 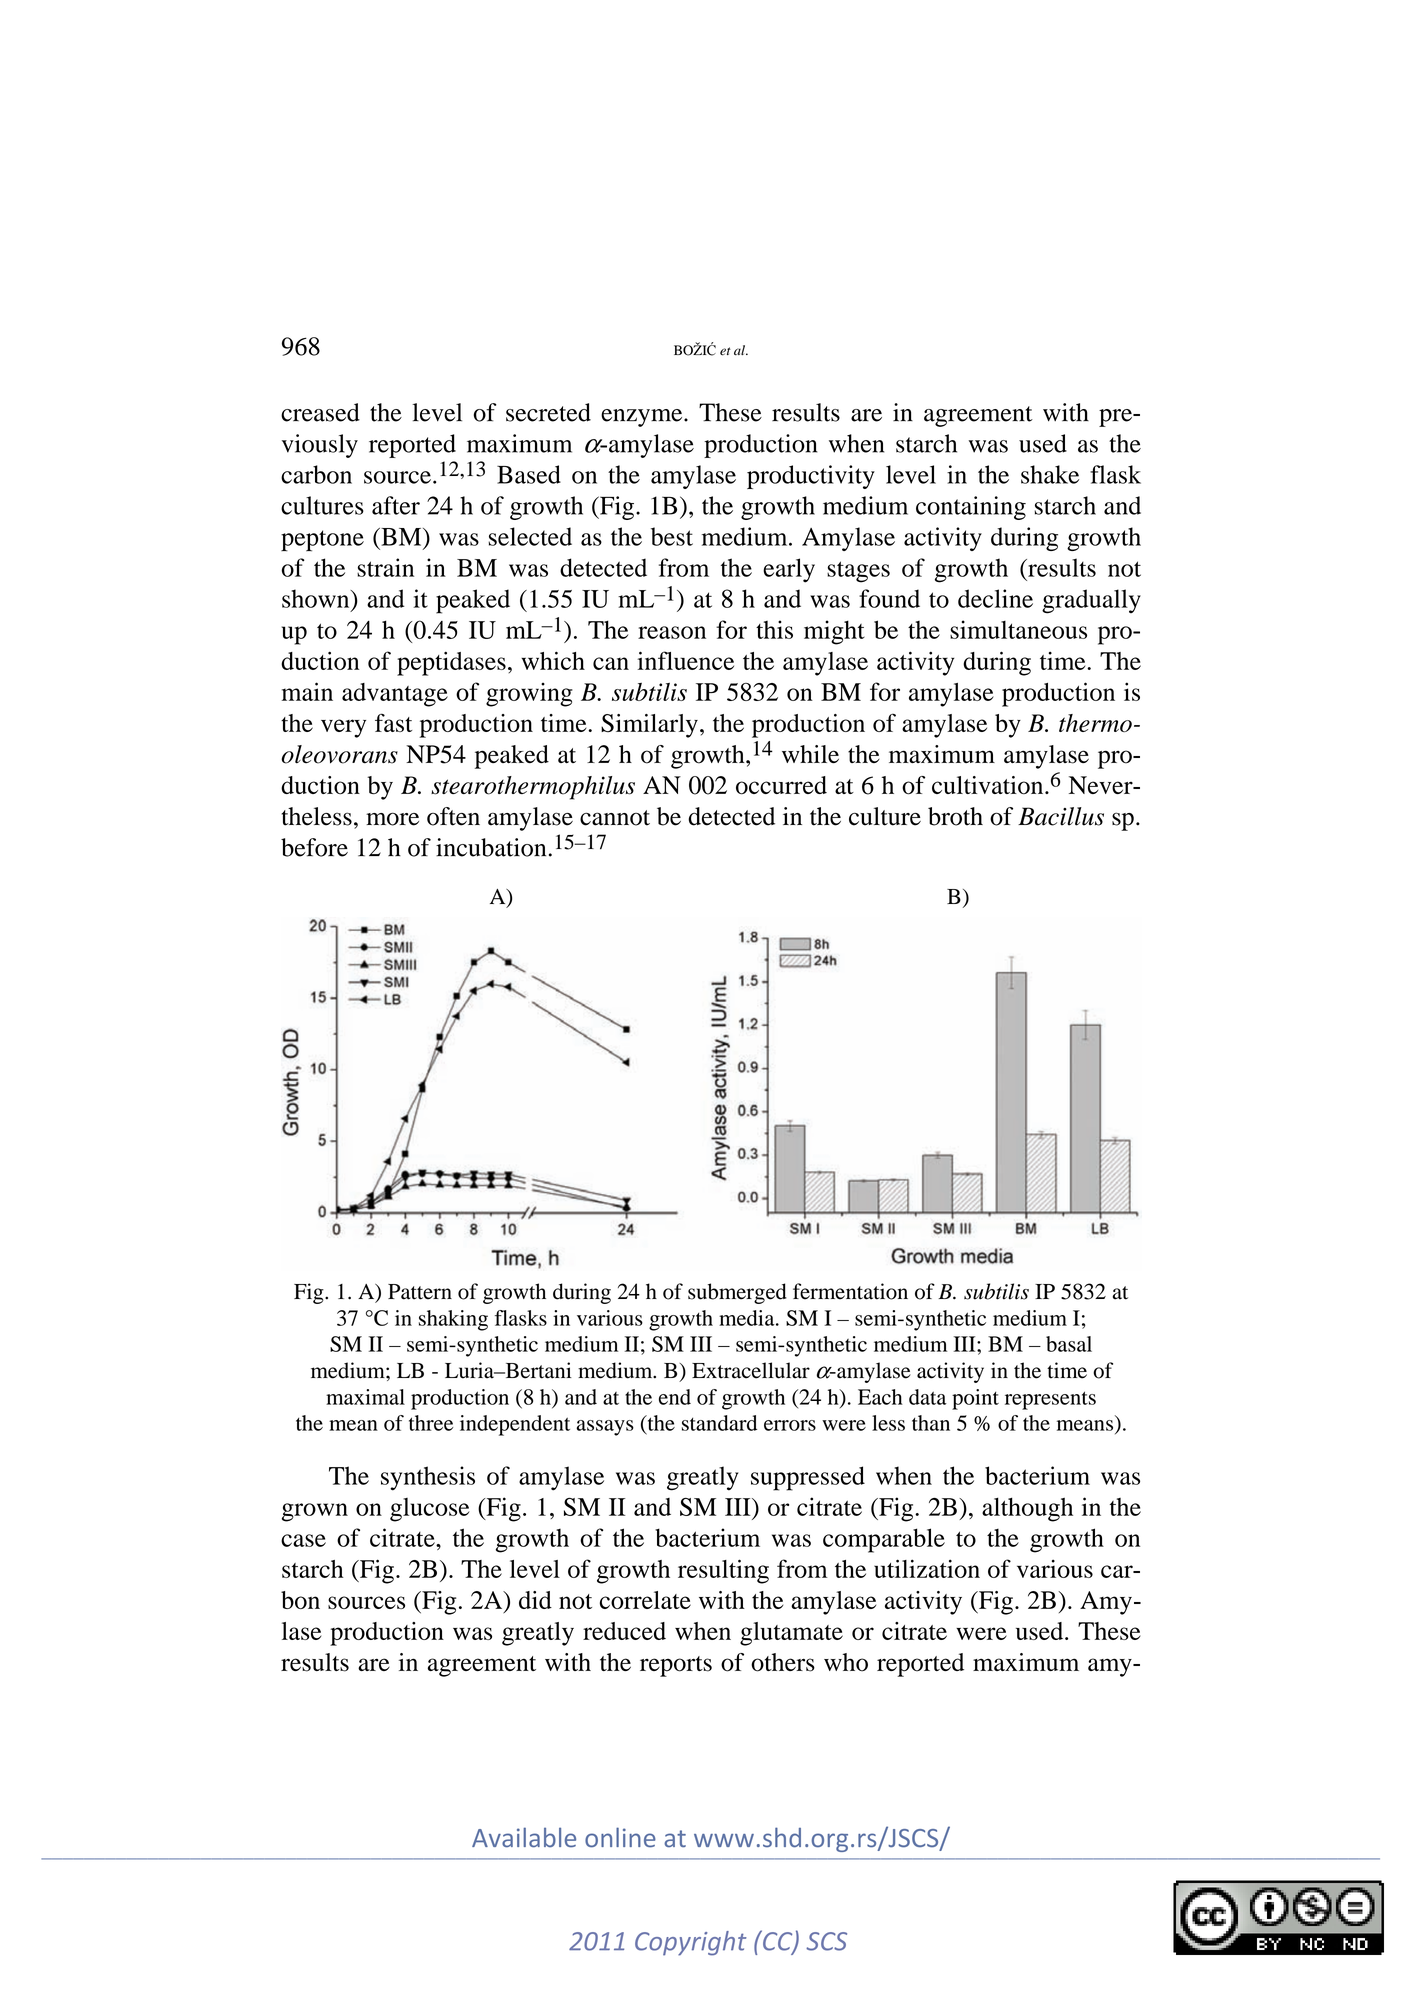 I want to click on Available, so click(x=524, y=1837).
